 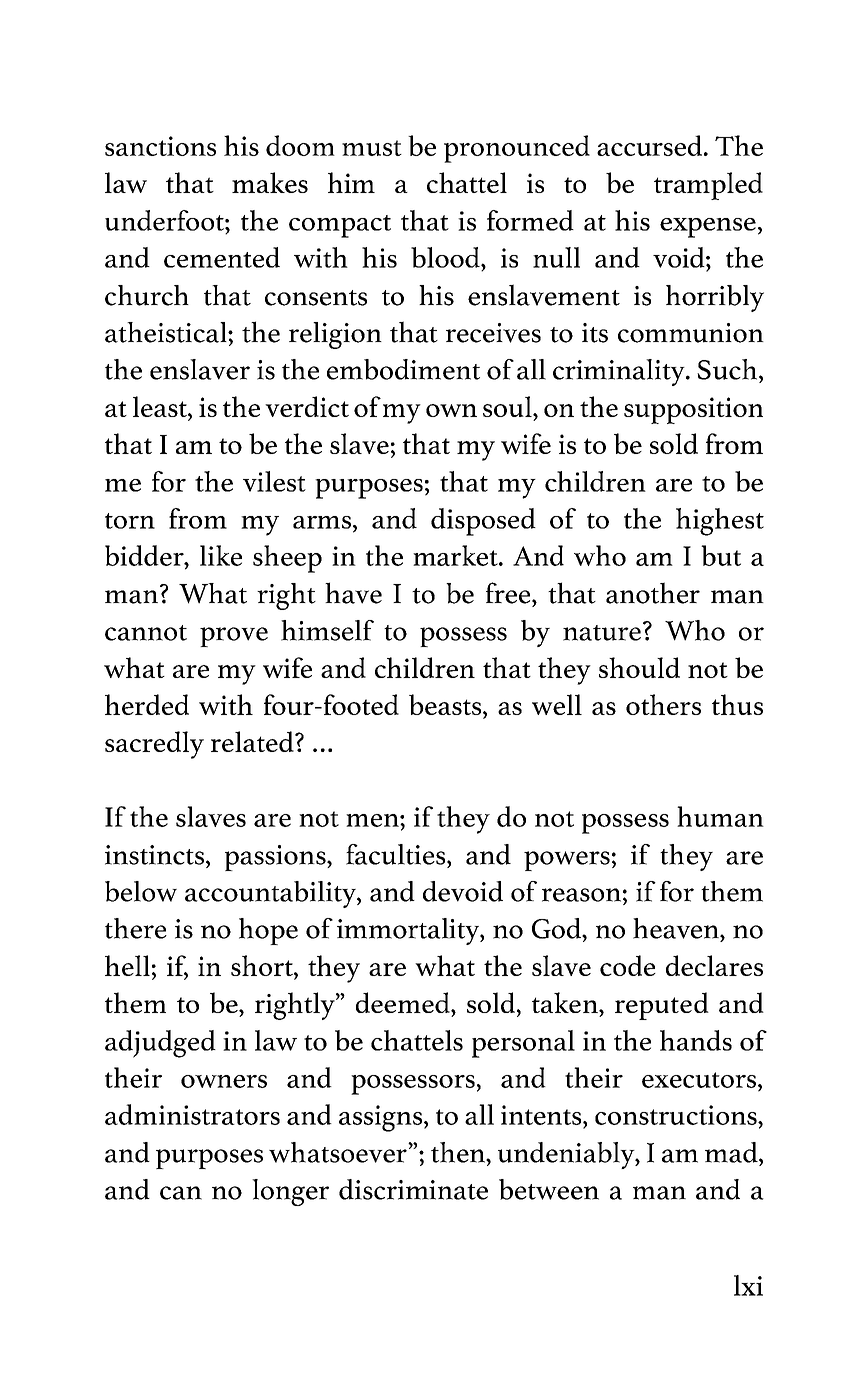 I want to click on then, so click(x=459, y=1152).
